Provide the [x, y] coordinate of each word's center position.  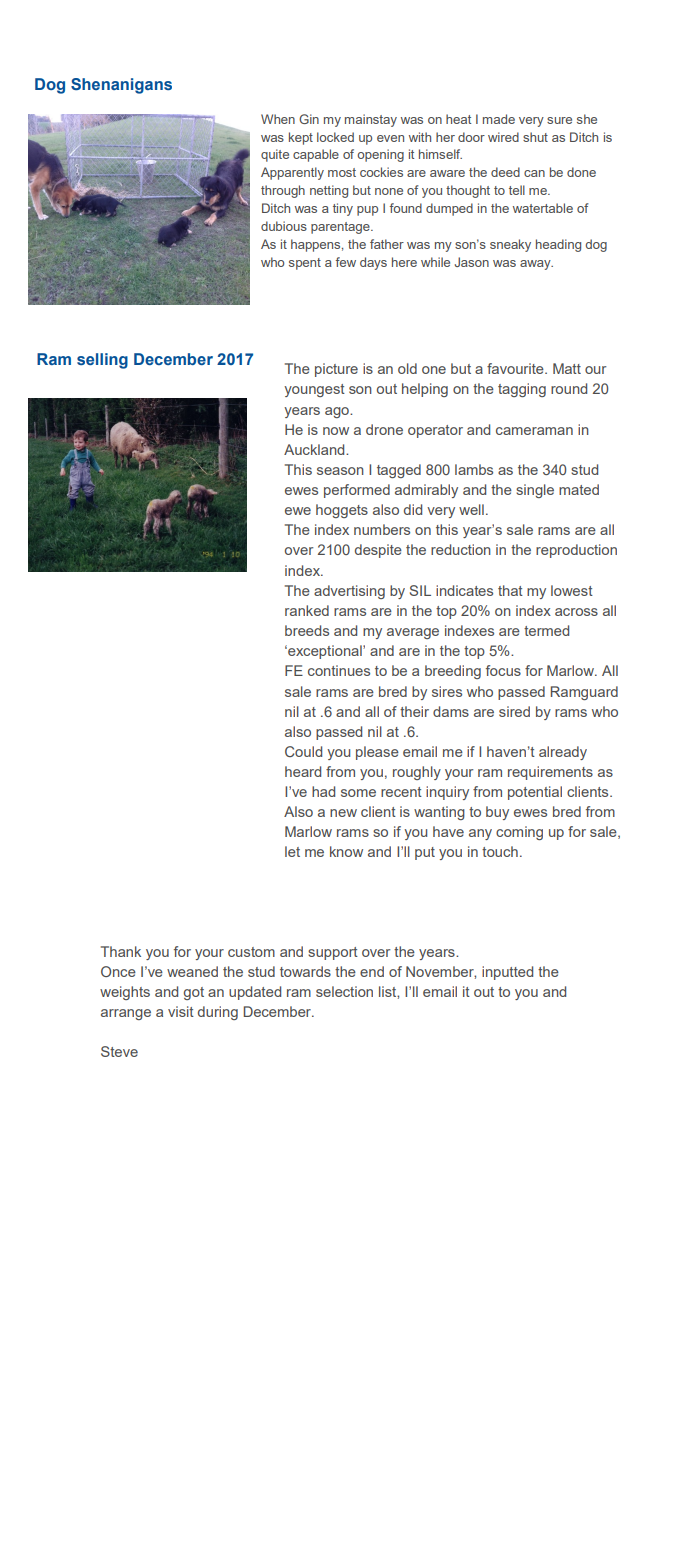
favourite [516, 368]
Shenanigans [121, 86]
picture [336, 370]
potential [535, 793]
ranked [307, 610]
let [292, 851]
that [510, 590]
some [358, 793]
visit [181, 1011]
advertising [349, 592]
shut [535, 137]
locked [335, 137]
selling [102, 361]
